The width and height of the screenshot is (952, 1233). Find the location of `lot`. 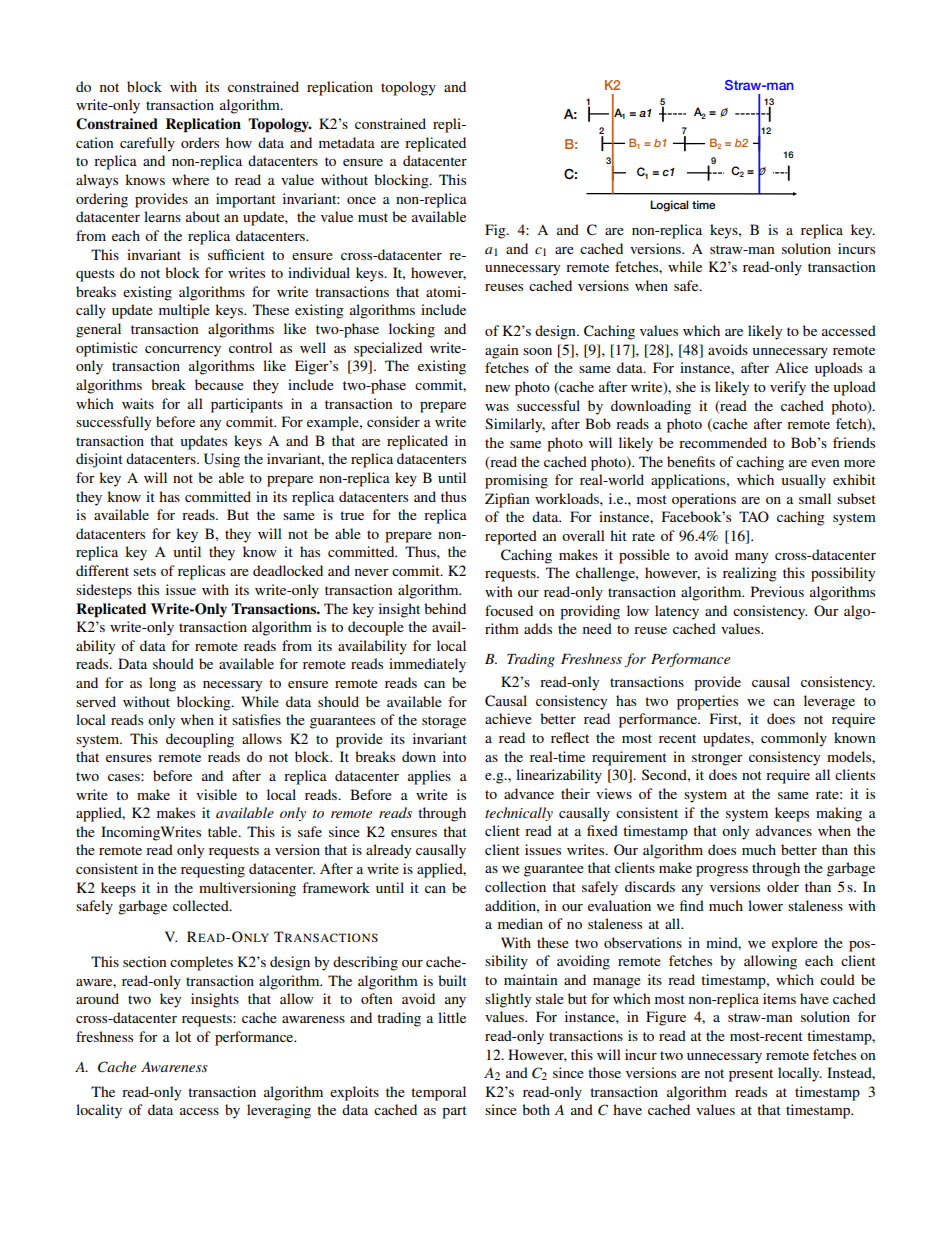

lot is located at coordinates (183, 1036).
